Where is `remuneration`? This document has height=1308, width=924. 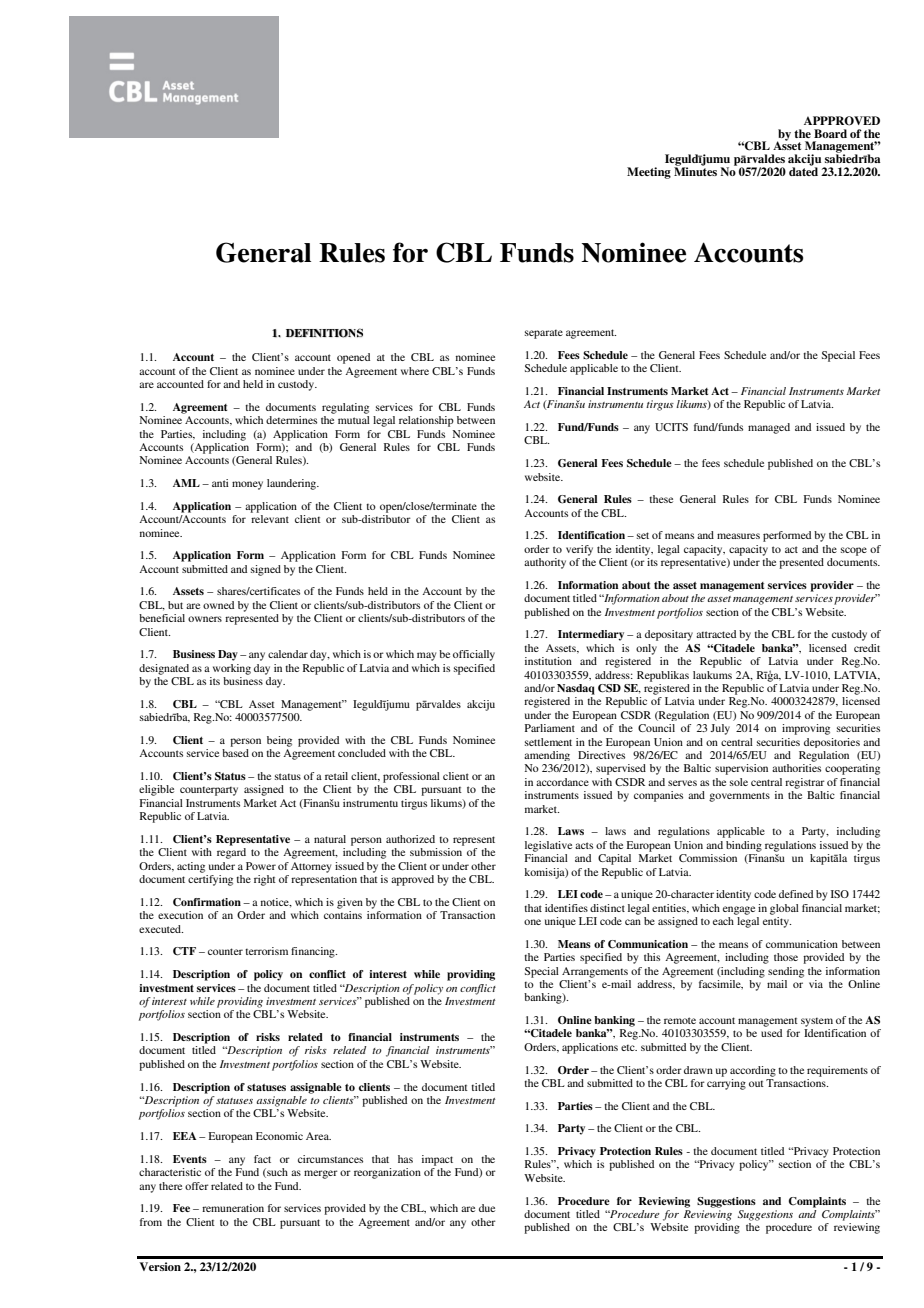 remuneration is located at coordinates (233, 1208).
